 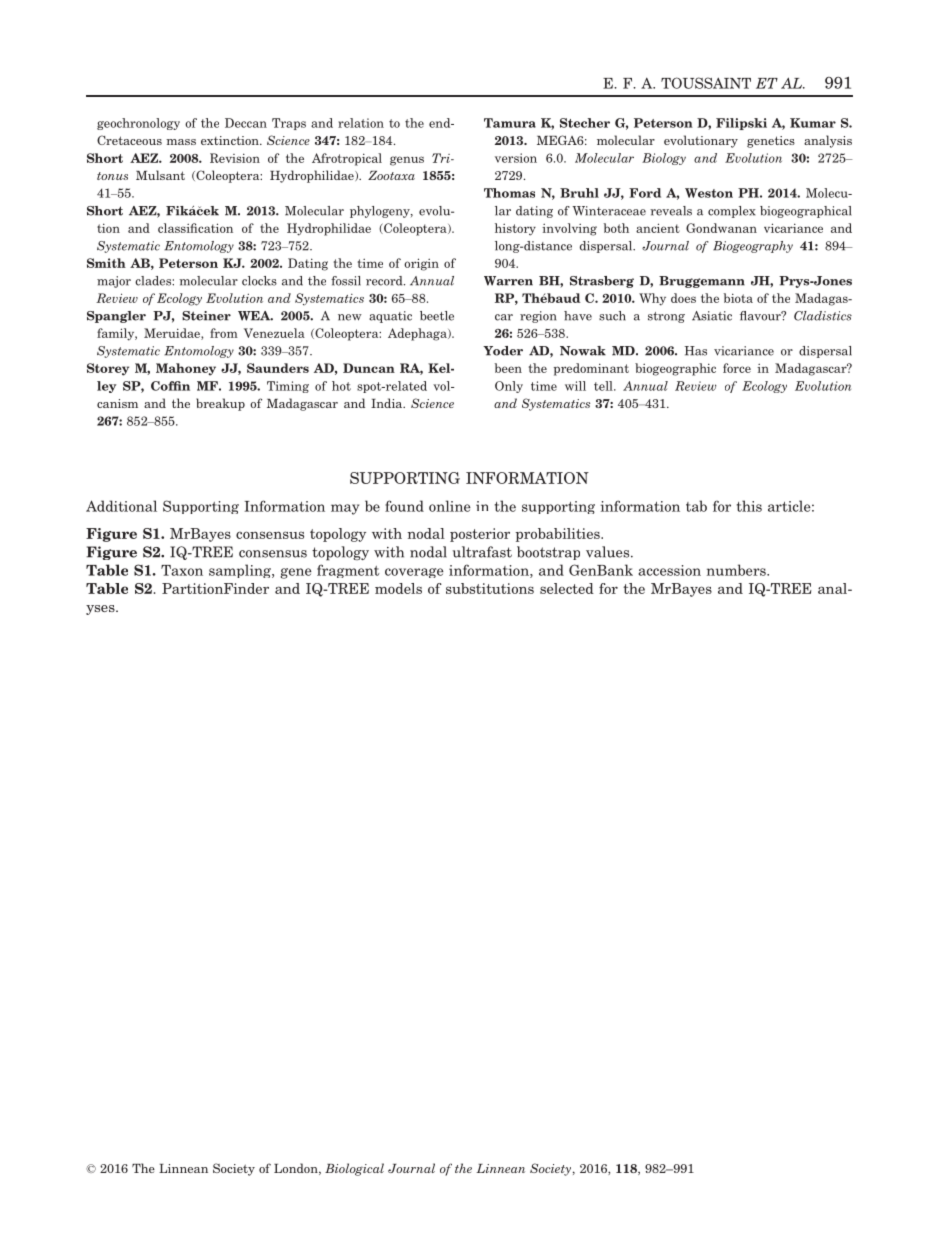 What do you see at coordinates (246, 123) in the image?
I see `Deccan` at bounding box center [246, 123].
